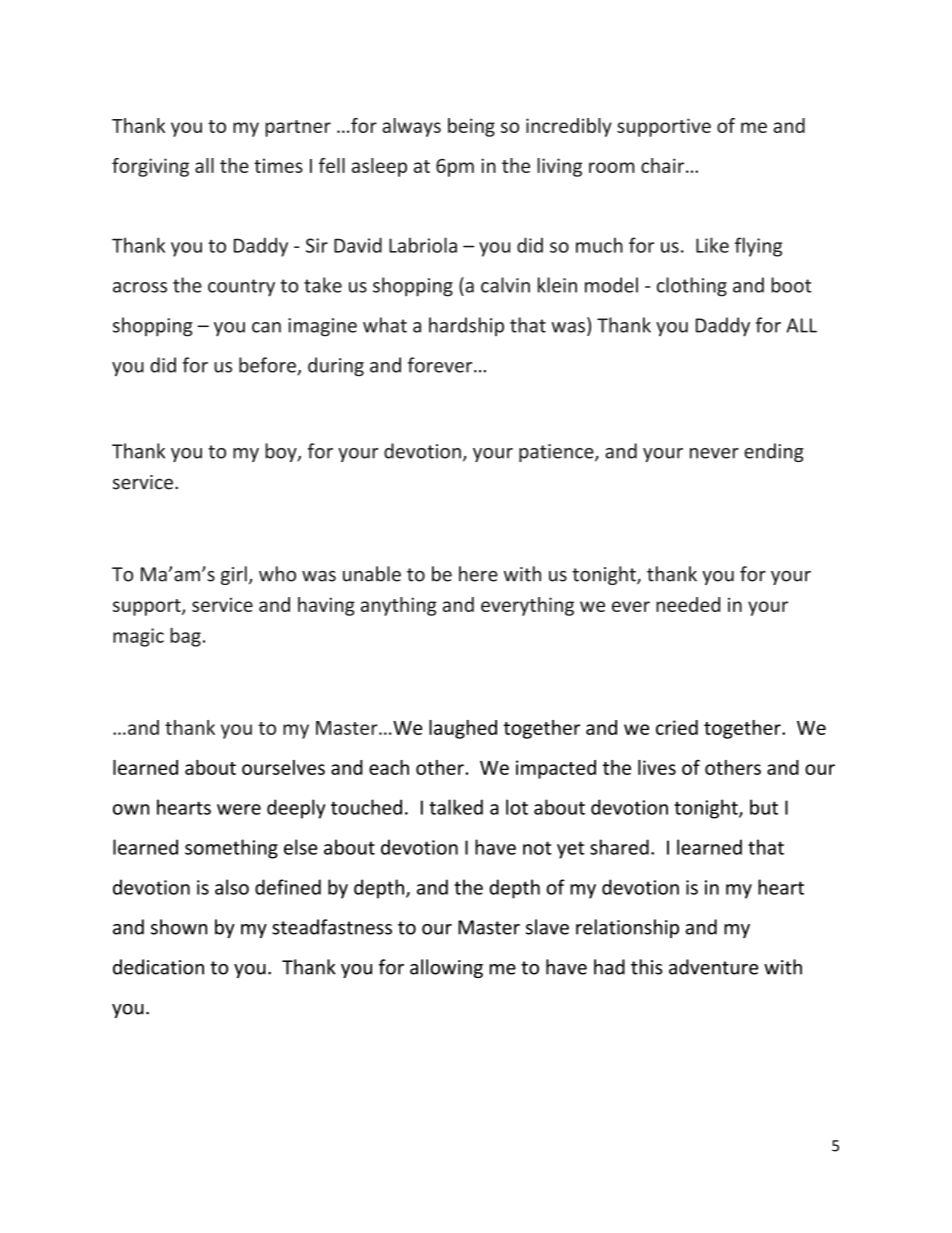  Describe the element at coordinates (557, 453) in the screenshot. I see `patience` at that location.
